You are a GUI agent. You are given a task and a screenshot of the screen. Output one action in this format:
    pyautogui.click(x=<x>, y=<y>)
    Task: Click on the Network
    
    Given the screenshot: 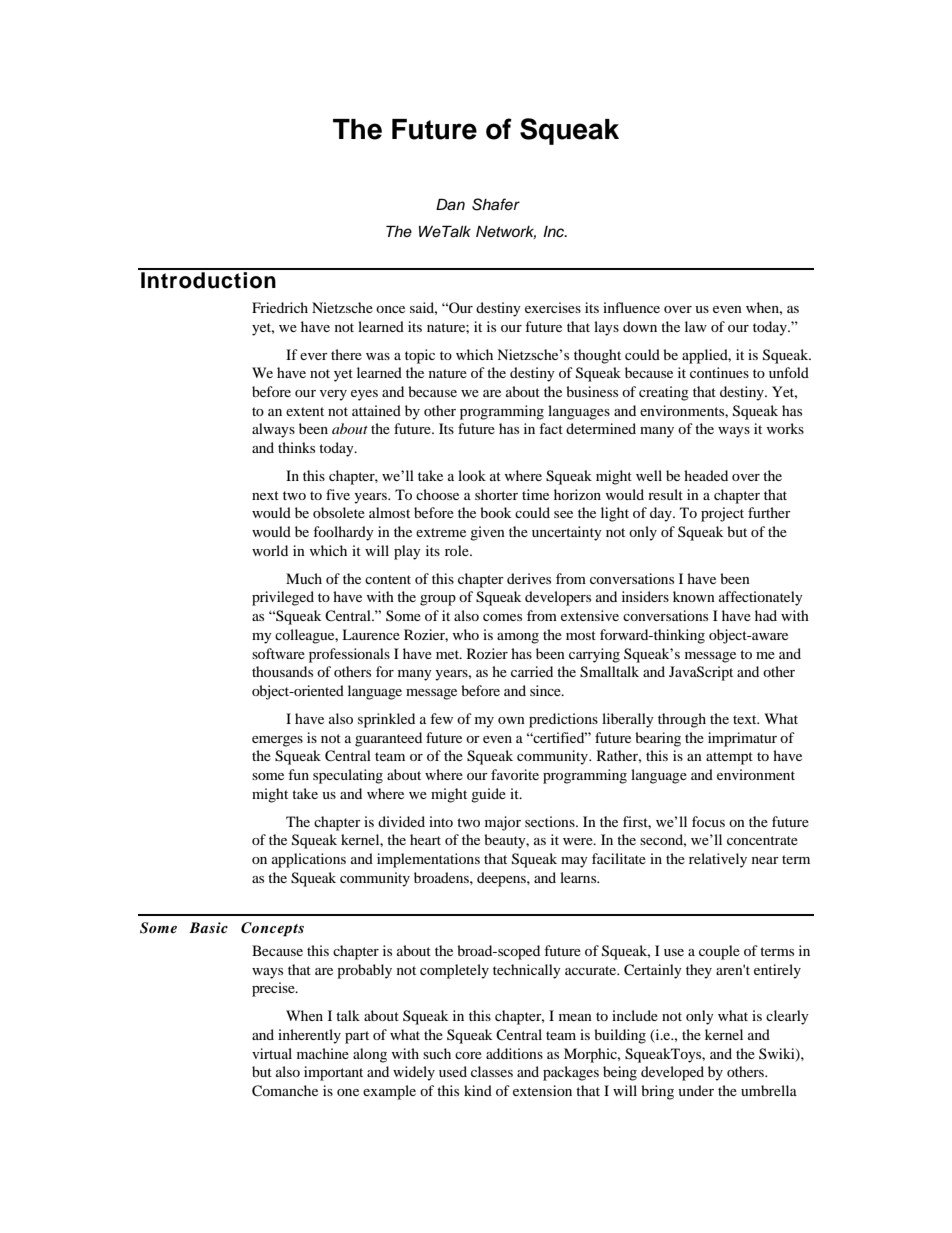 What is the action you would take?
    pyautogui.click(x=506, y=232)
